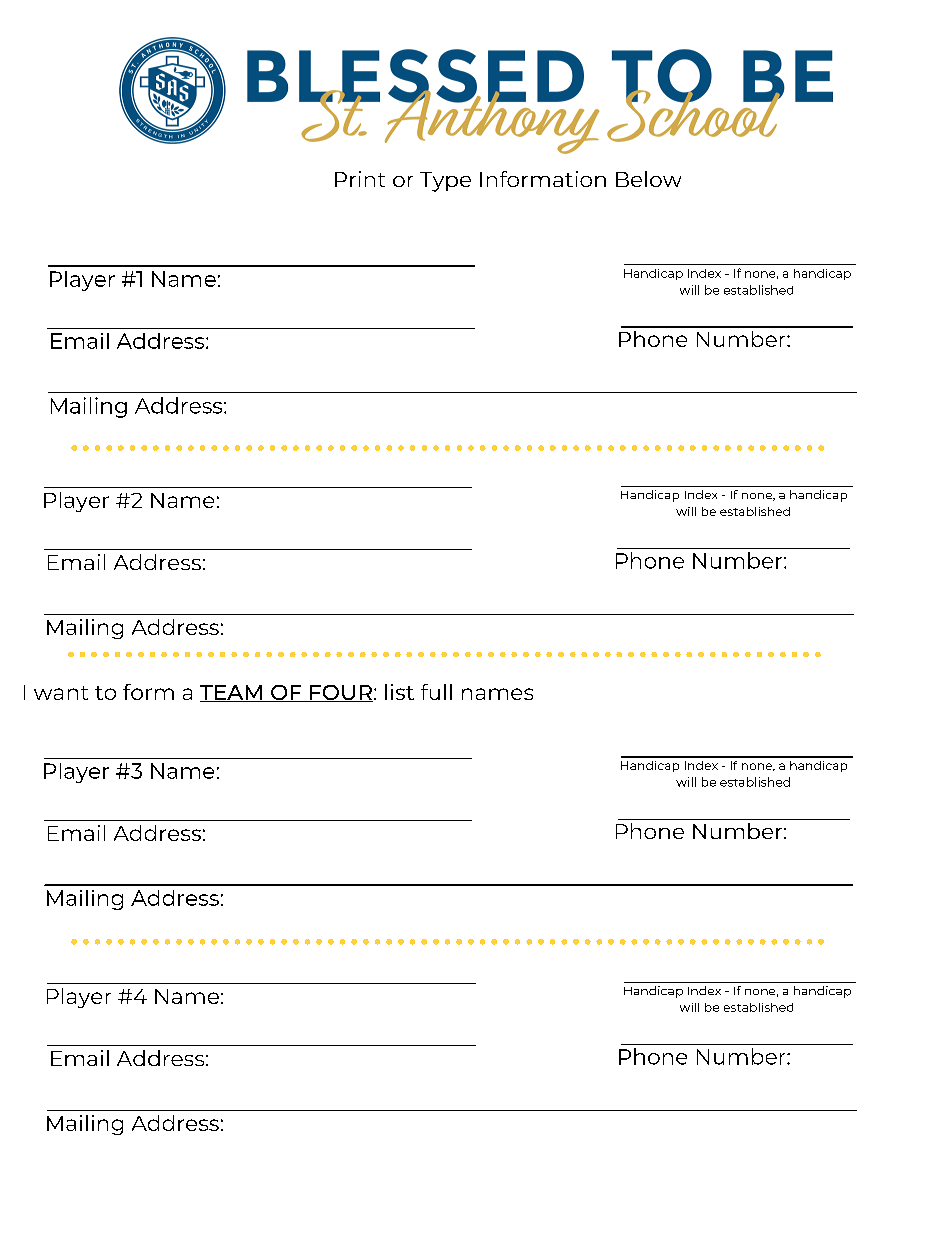  What do you see at coordinates (648, 179) in the screenshot?
I see `Below` at bounding box center [648, 179].
